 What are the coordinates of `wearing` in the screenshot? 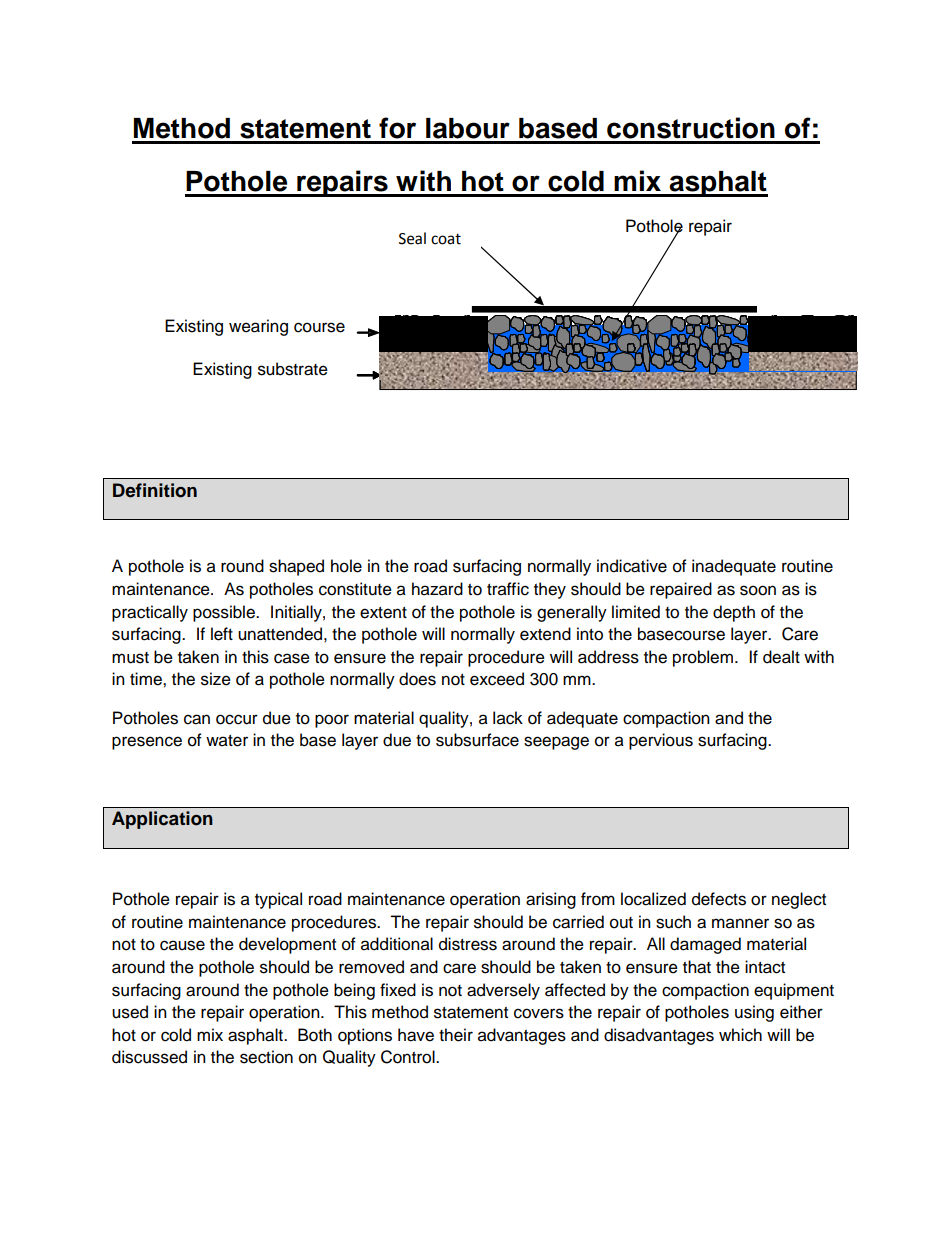 It's located at (258, 327).
